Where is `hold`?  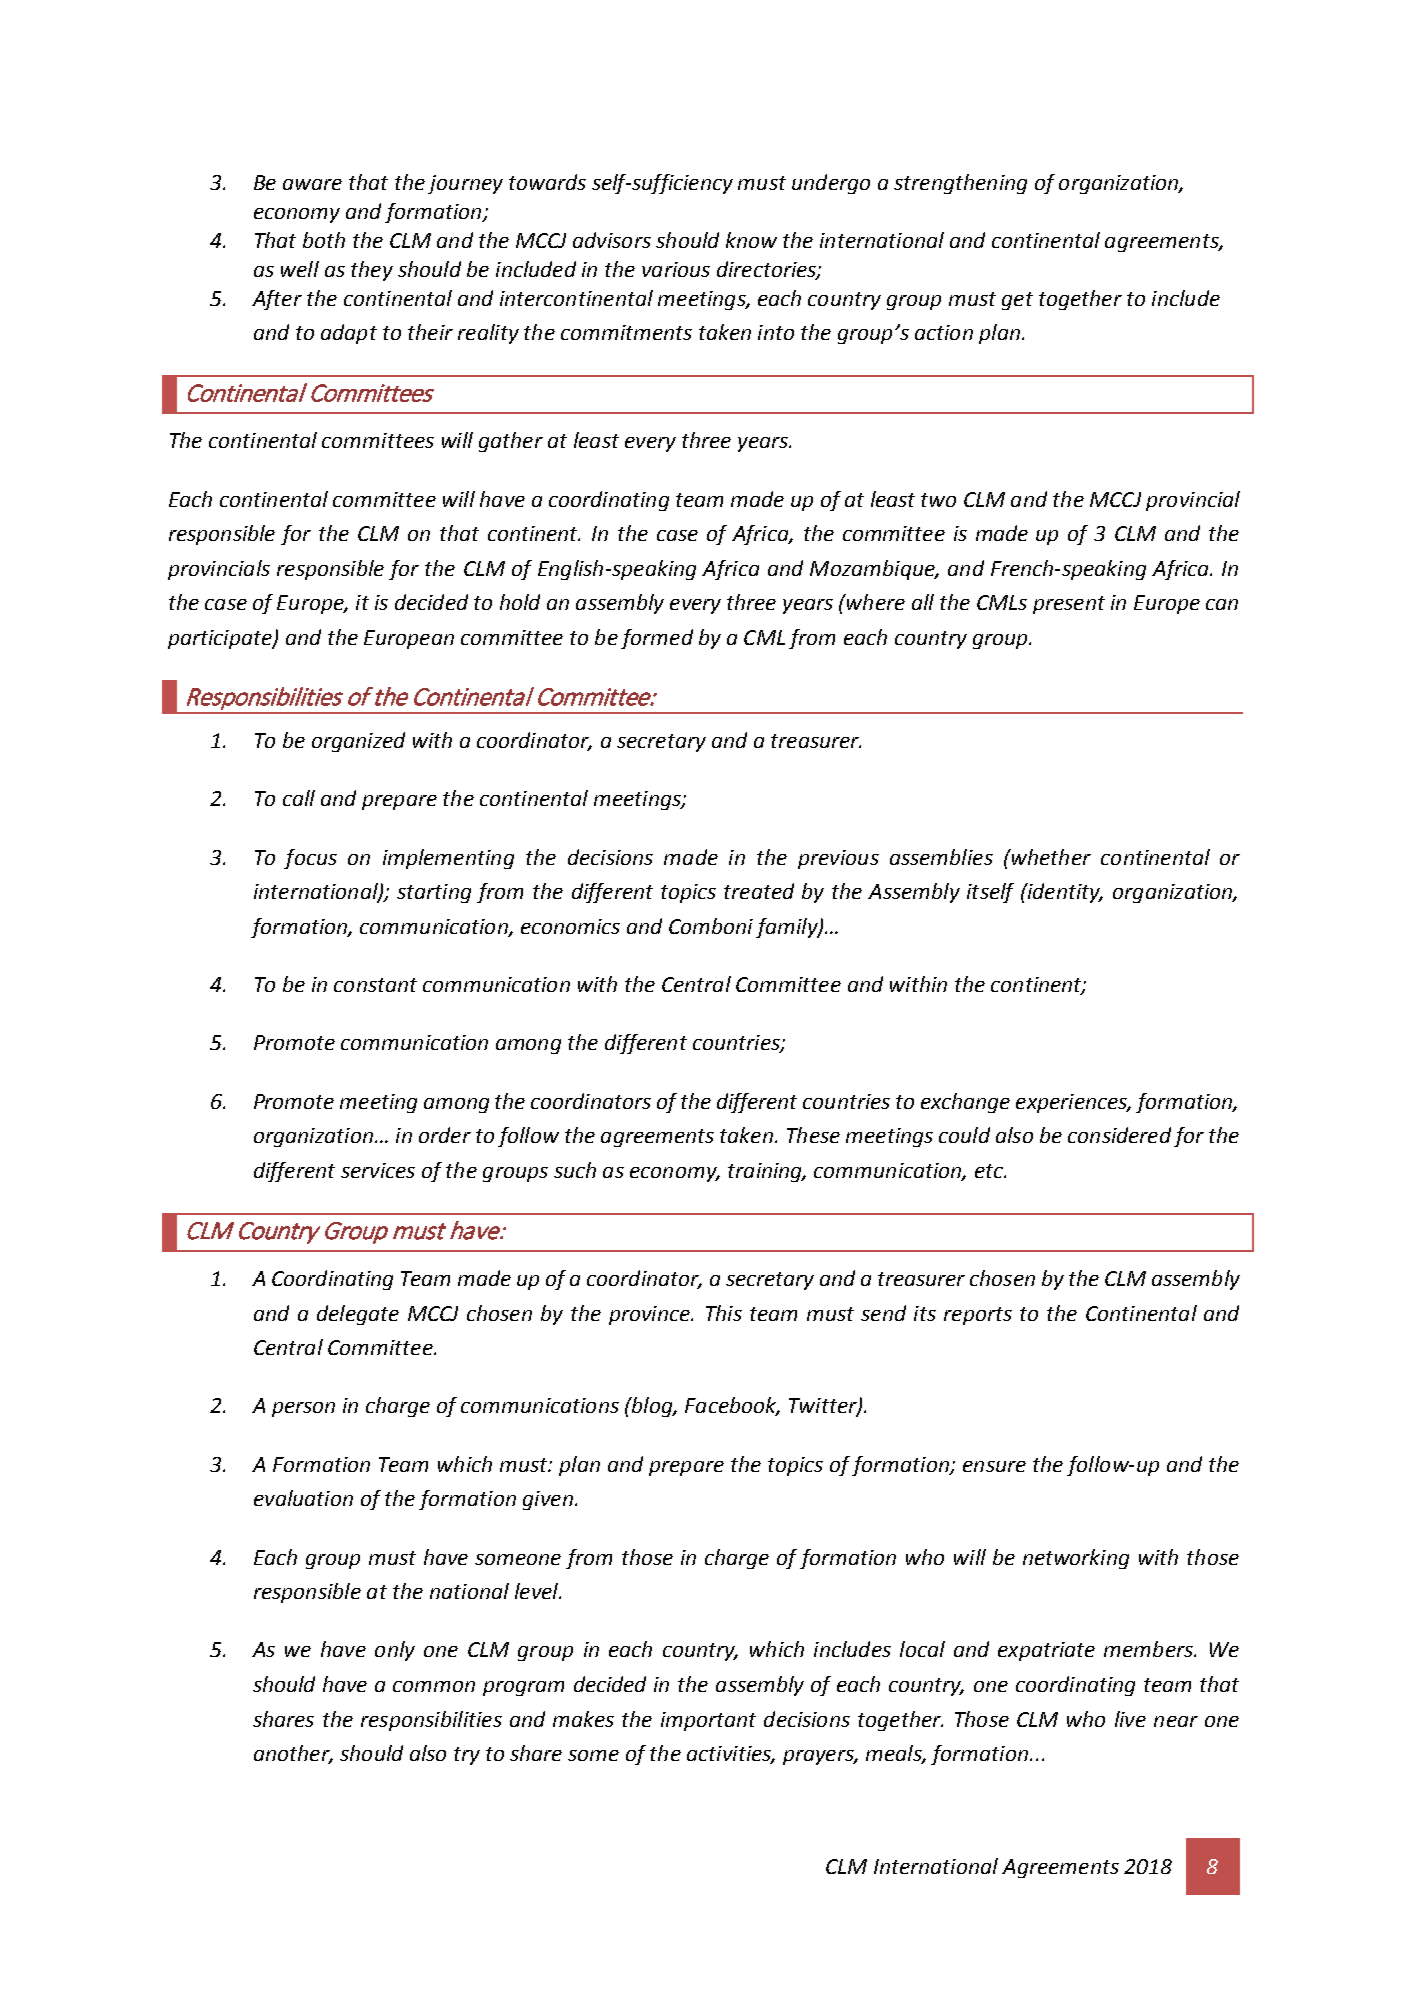
hold is located at coordinates (520, 602).
